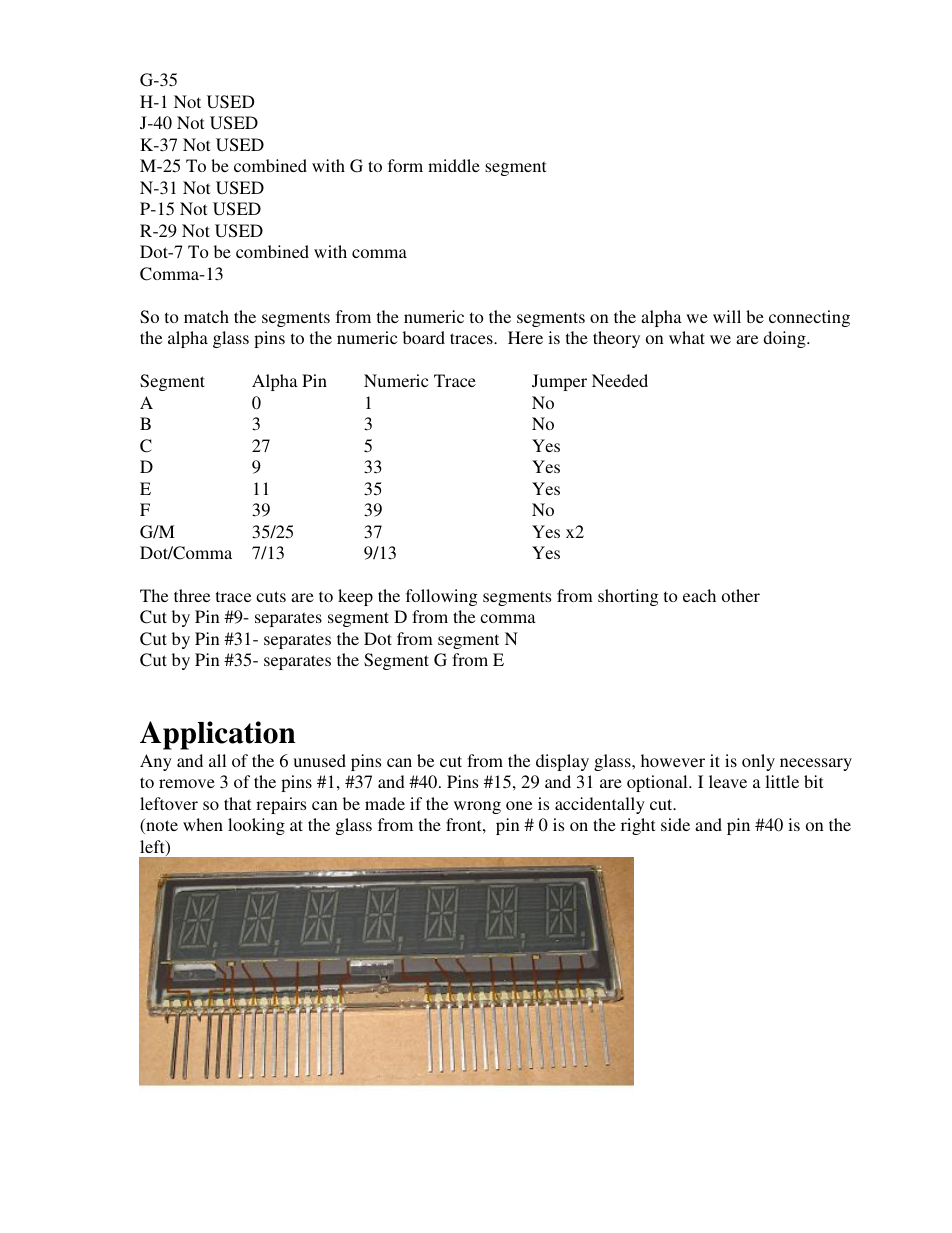 The width and height of the screenshot is (952, 1233). I want to click on other, so click(741, 595).
